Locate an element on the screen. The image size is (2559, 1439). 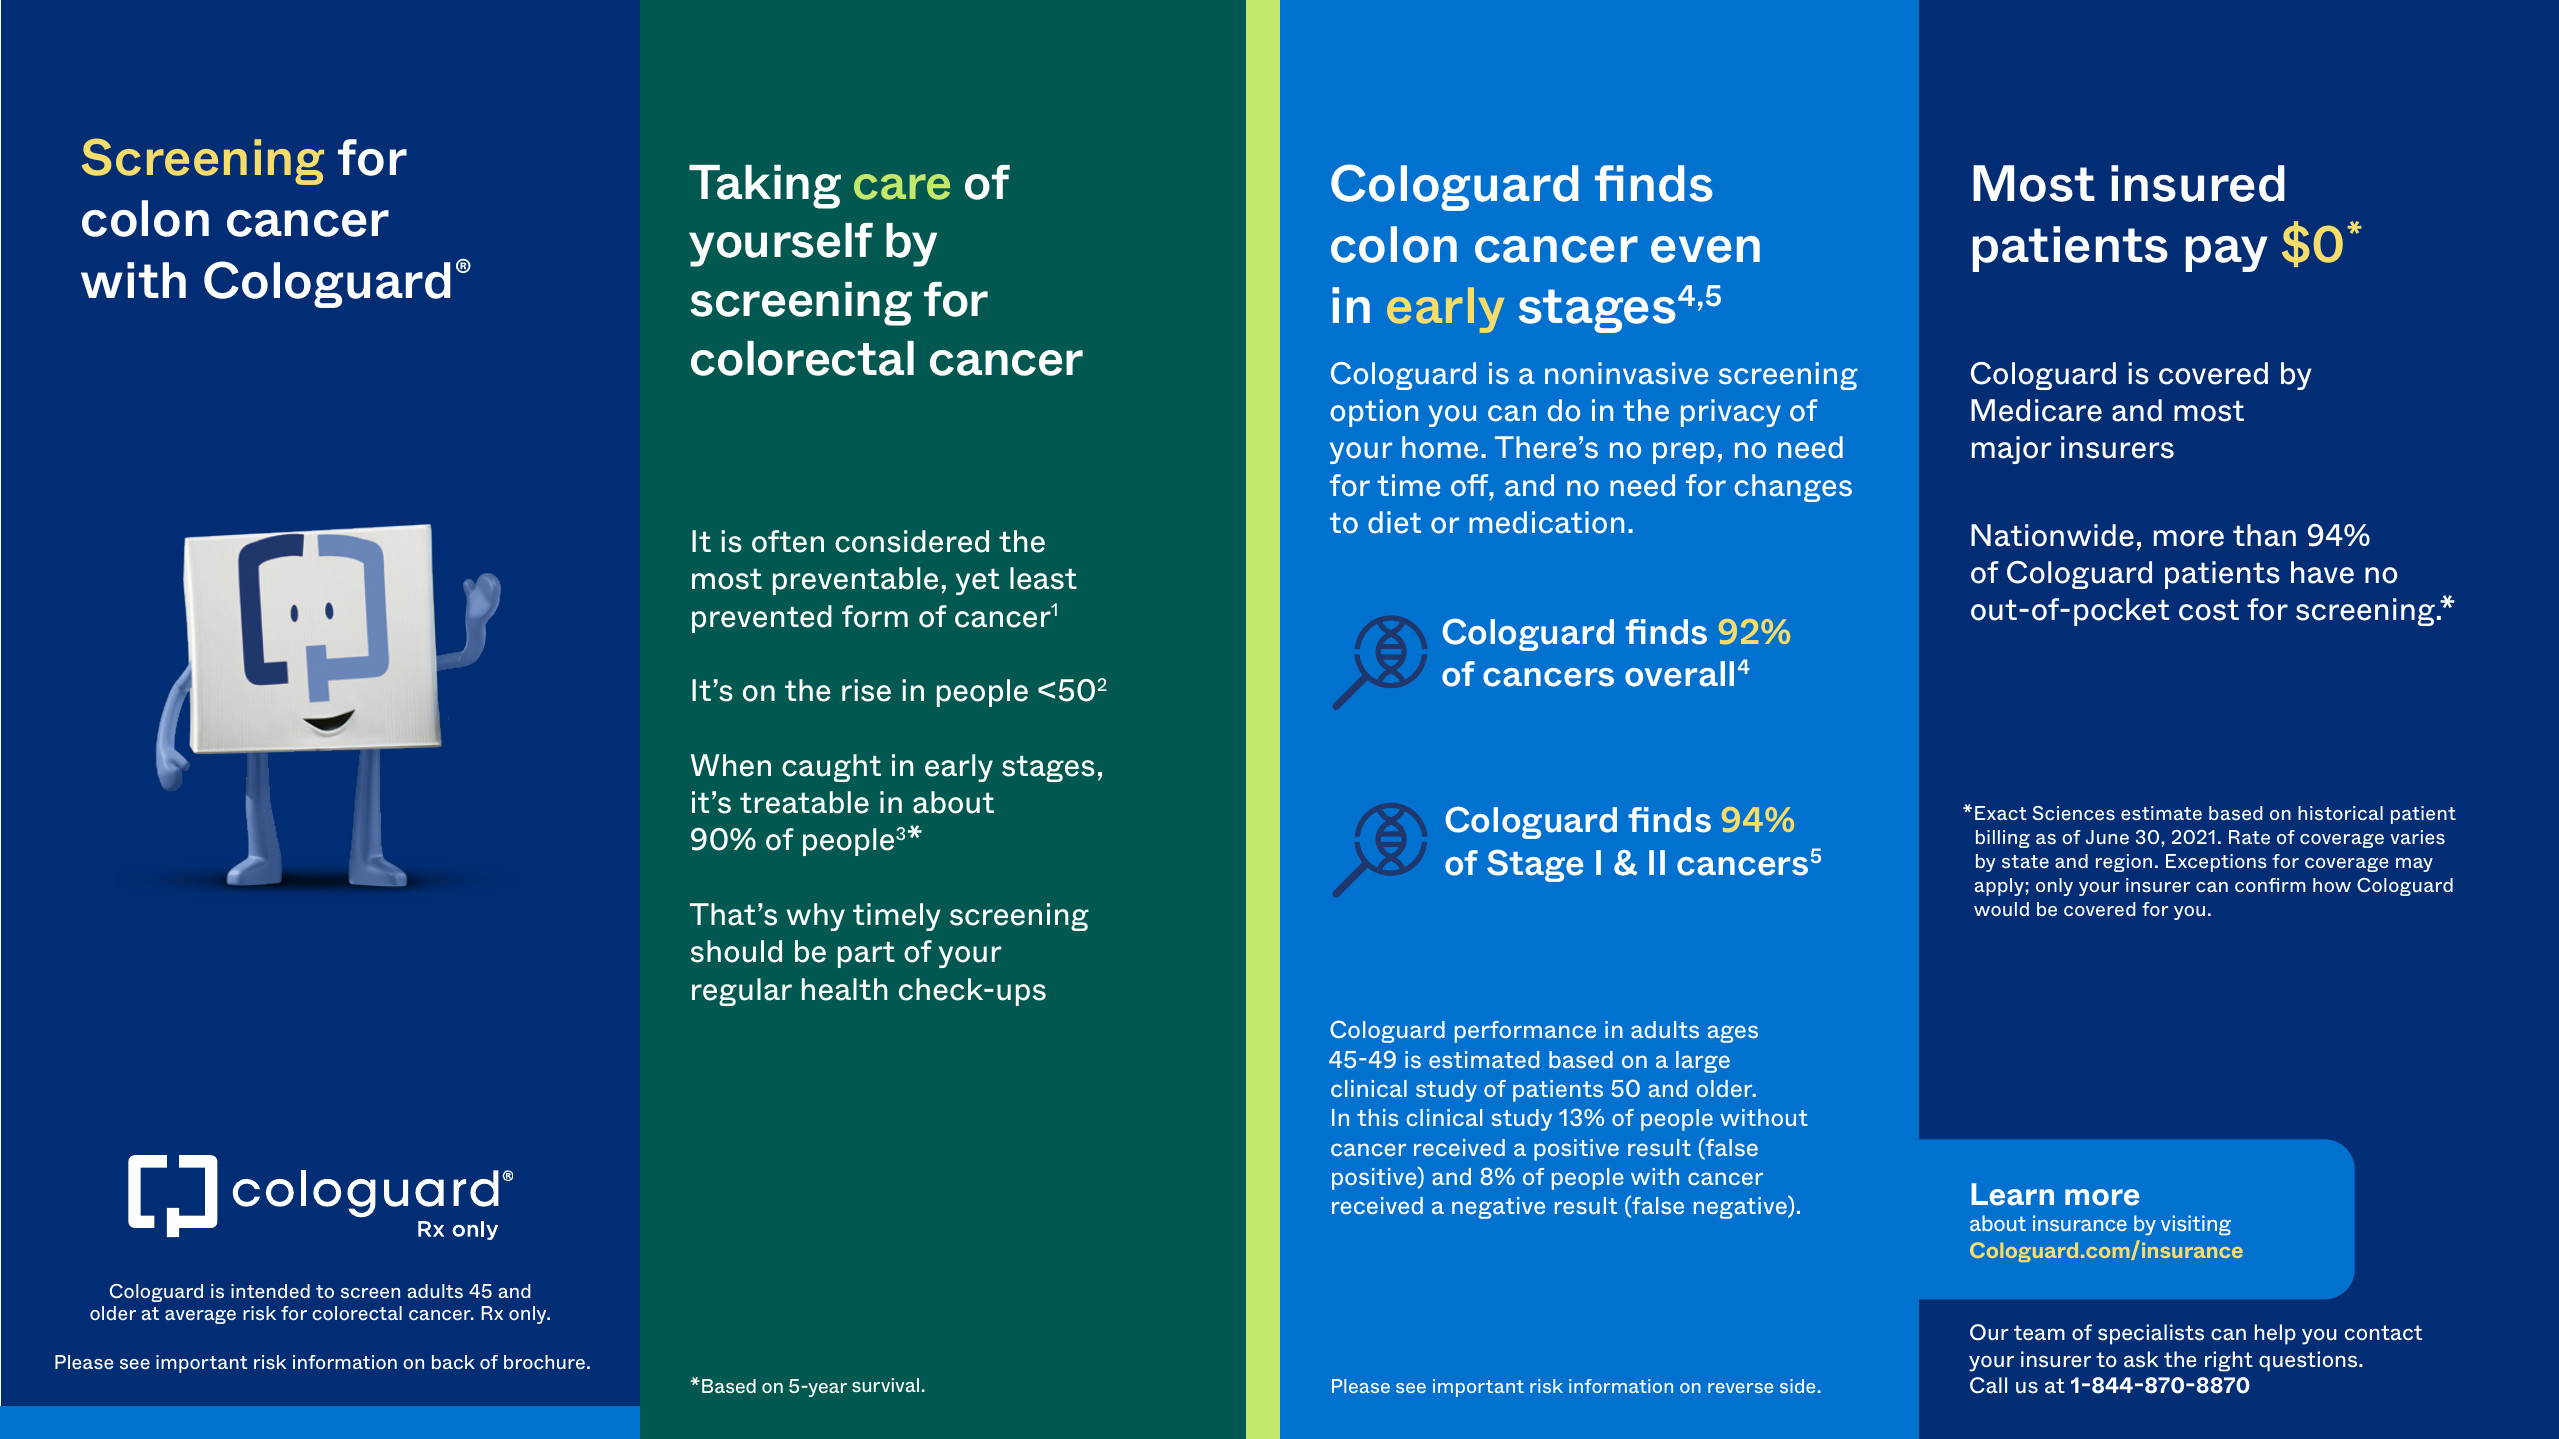
When is located at coordinates (731, 765).
